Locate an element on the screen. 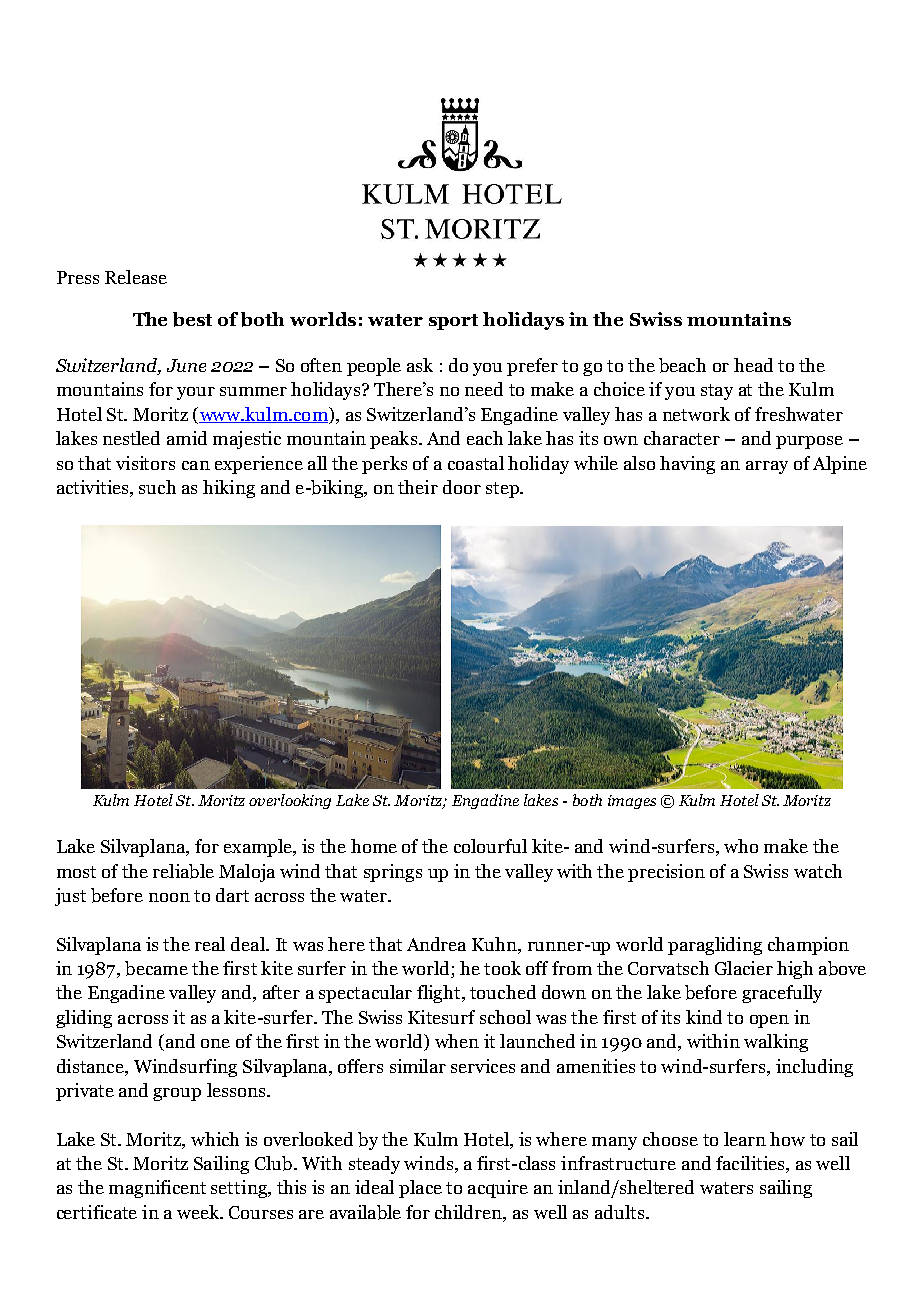 This screenshot has height=1308, width=924. noon is located at coordinates (169, 897).
